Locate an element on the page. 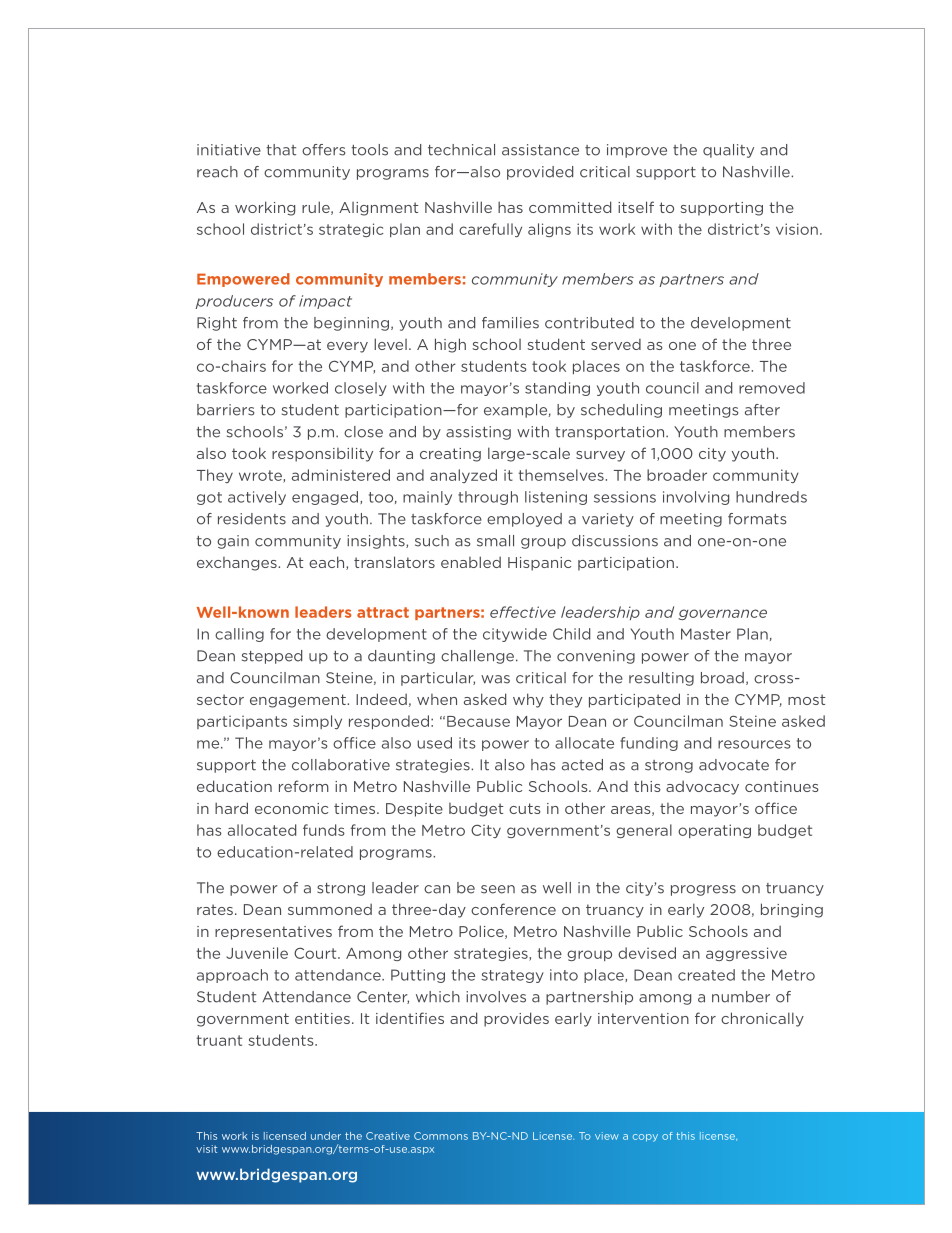  actively is located at coordinates (257, 498).
